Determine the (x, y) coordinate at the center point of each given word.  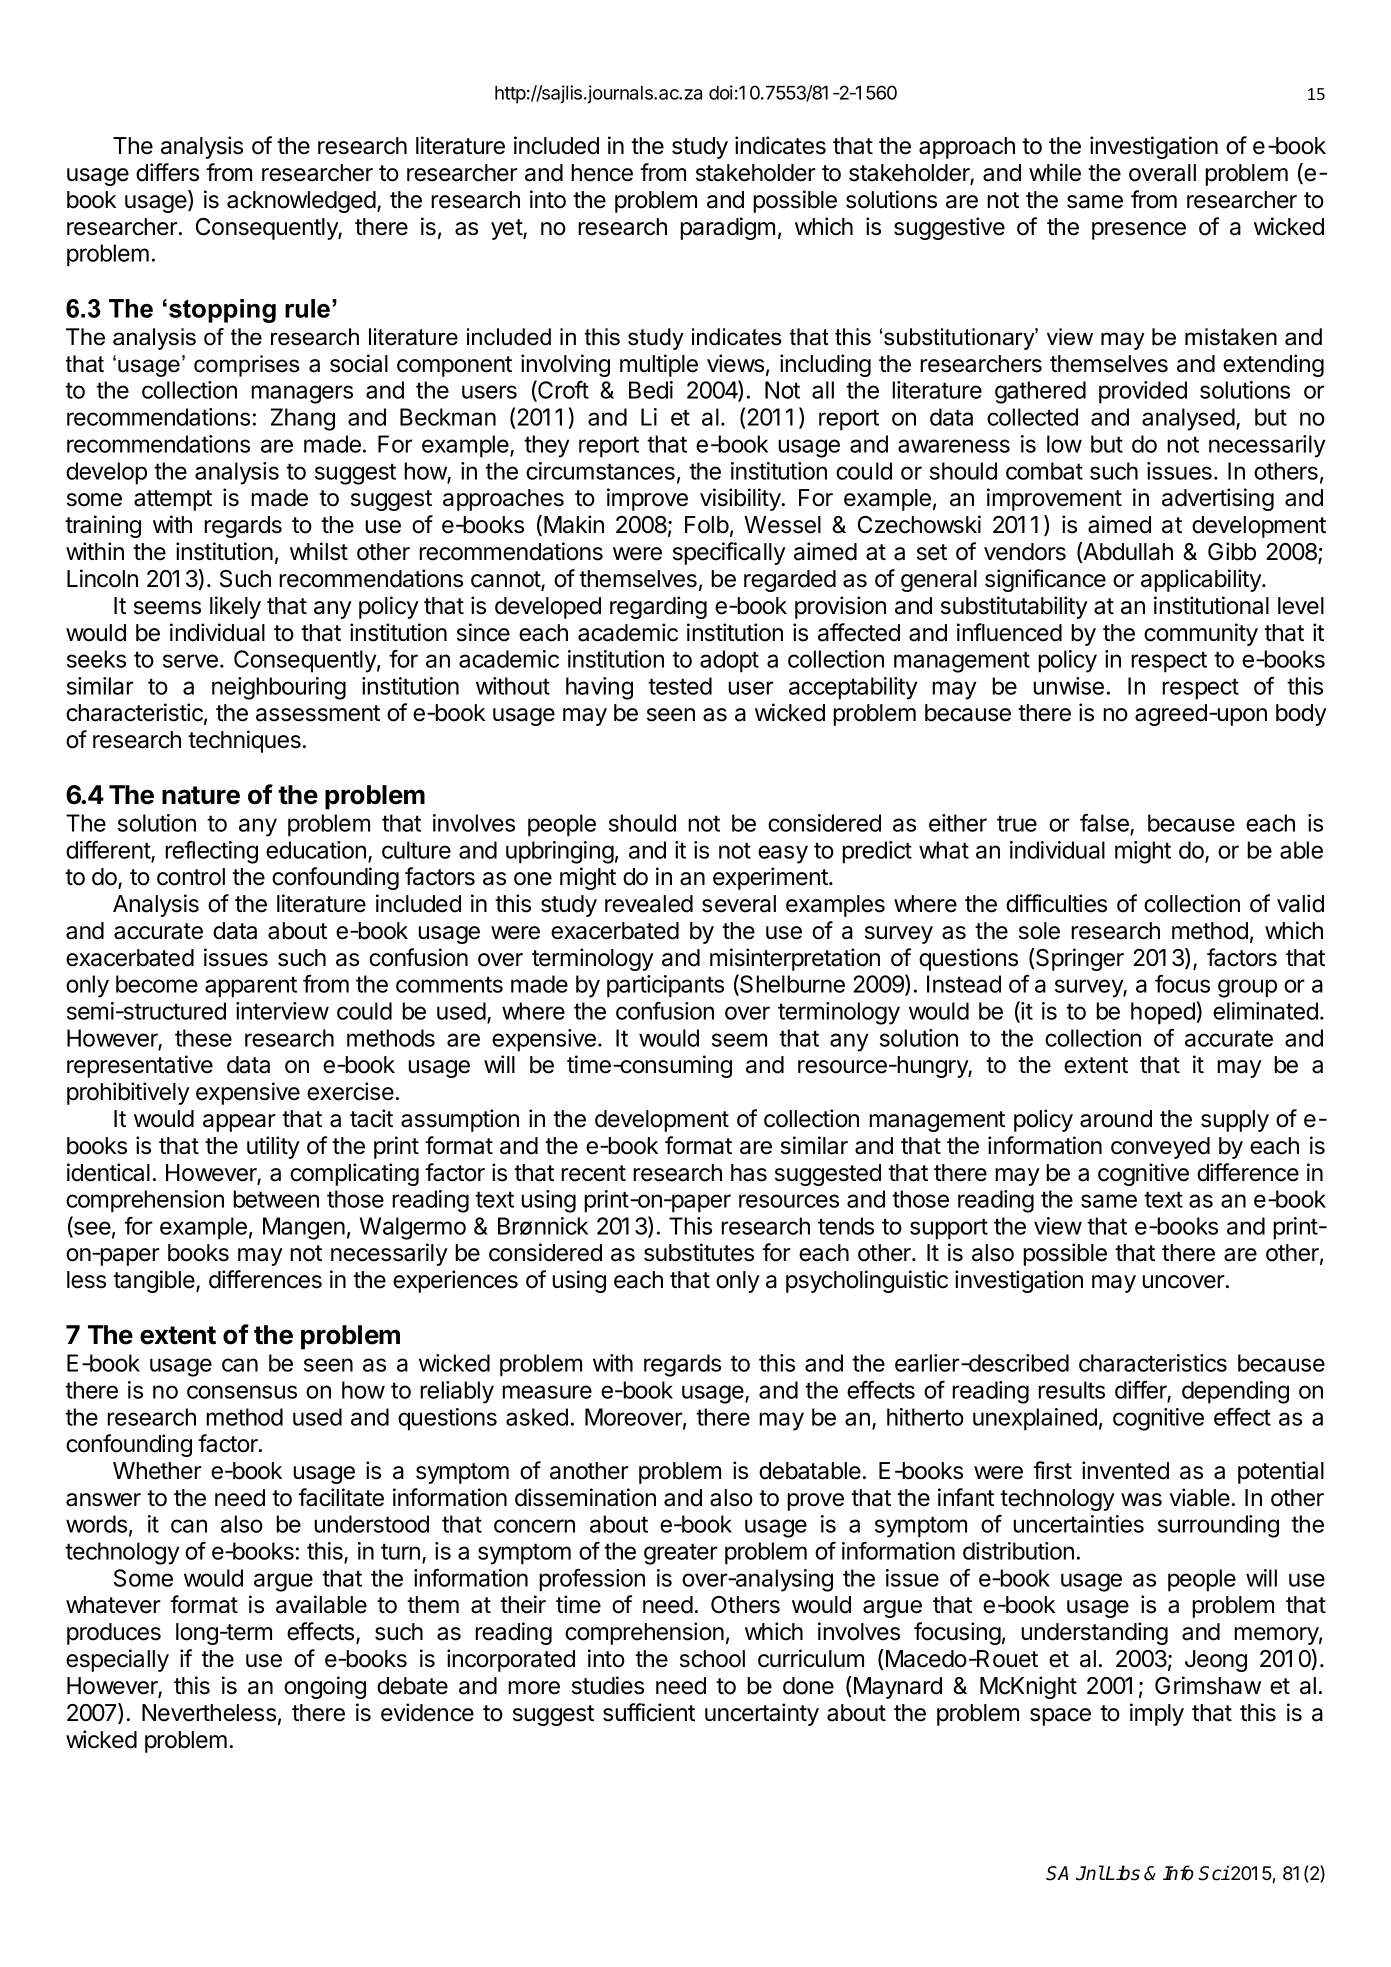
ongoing (325, 1687)
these (203, 1038)
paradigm (727, 228)
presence (1139, 231)
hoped (1163, 1013)
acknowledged (301, 202)
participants (665, 986)
